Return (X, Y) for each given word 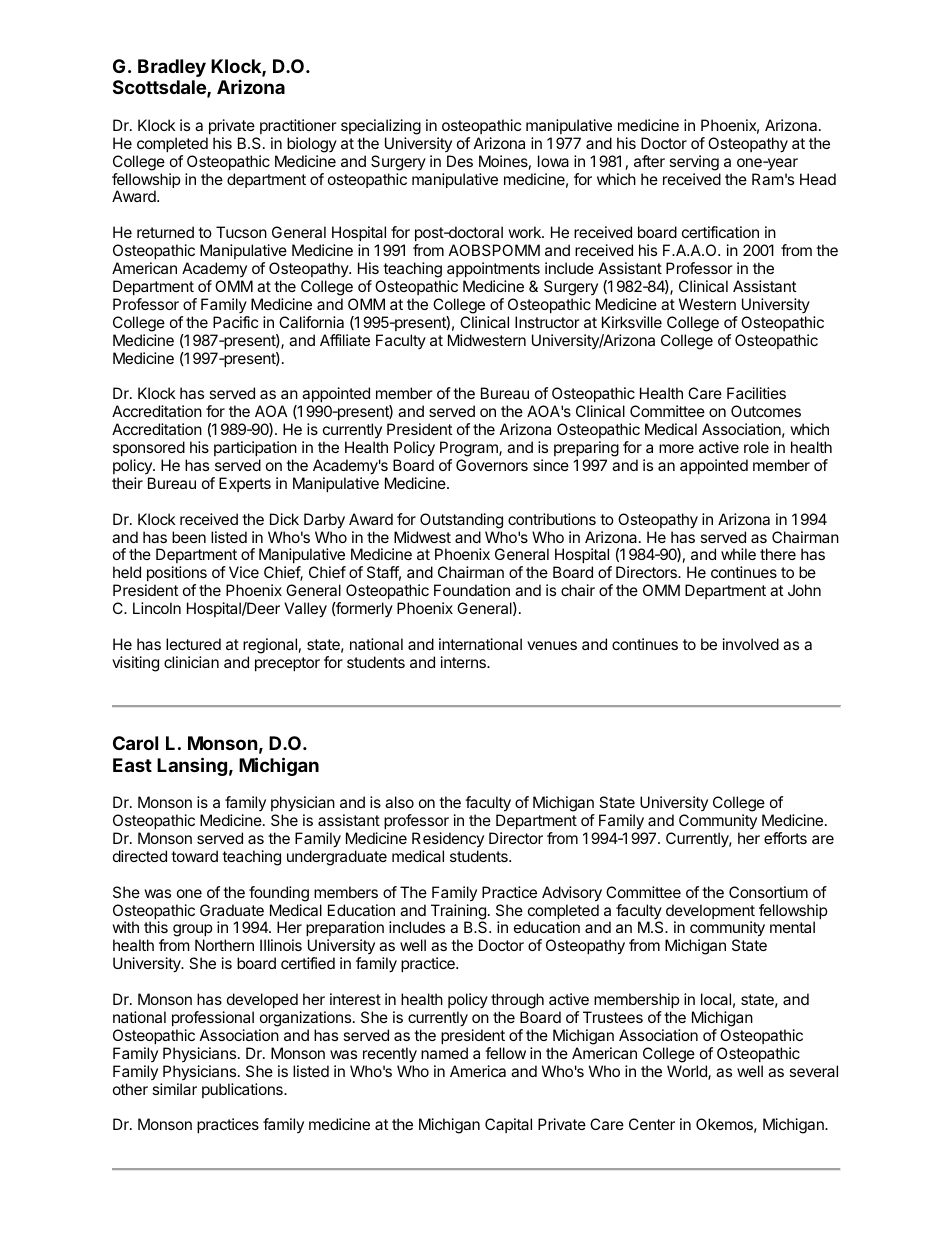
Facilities (756, 393)
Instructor (547, 322)
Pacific (235, 322)
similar (174, 1089)
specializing (381, 127)
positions (176, 575)
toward (194, 856)
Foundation (472, 590)
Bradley (172, 68)
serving (694, 163)
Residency (448, 839)
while (738, 554)
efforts (785, 838)
